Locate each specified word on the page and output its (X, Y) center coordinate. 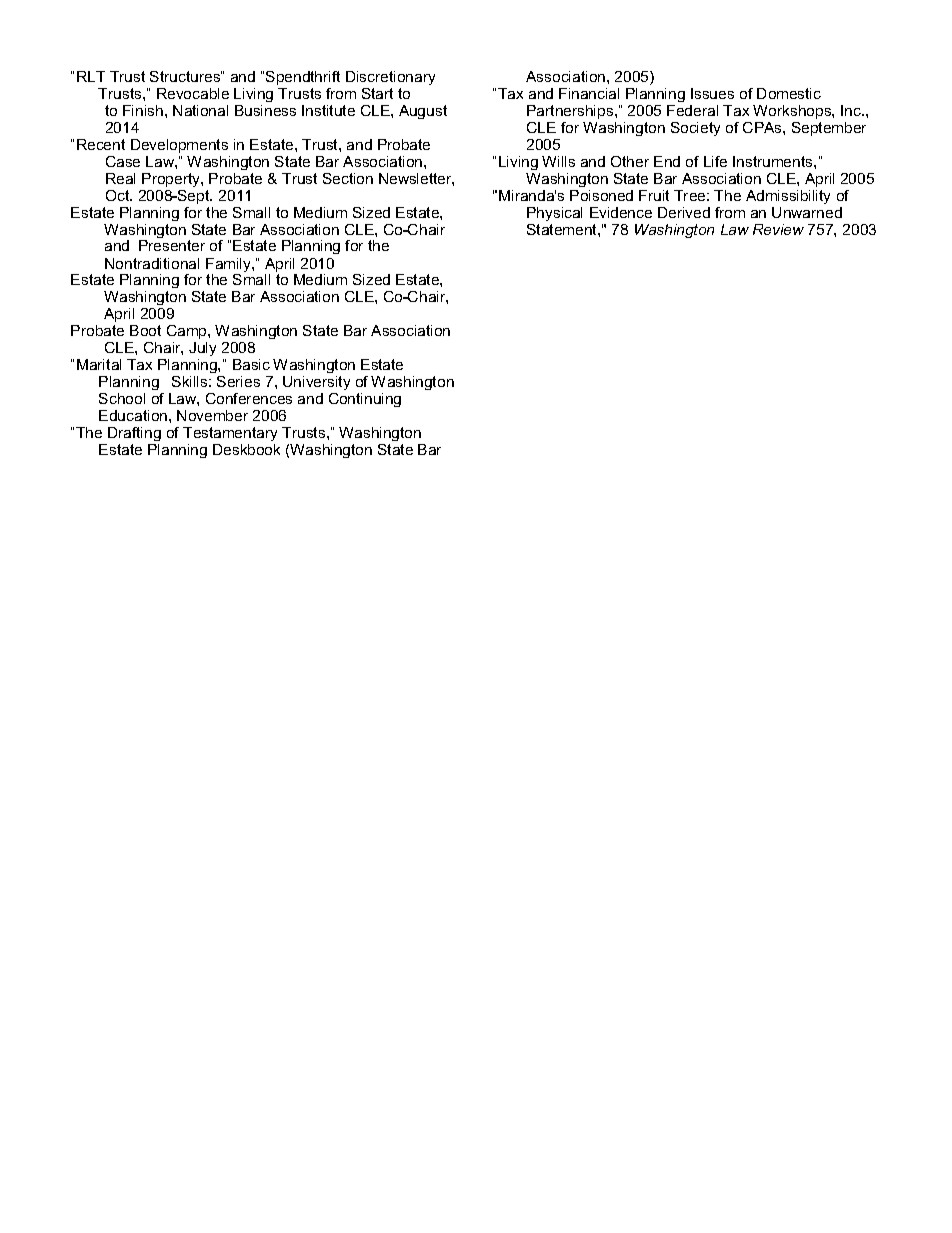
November (212, 415)
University (316, 383)
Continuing (365, 400)
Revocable (193, 93)
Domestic (789, 93)
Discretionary (390, 78)
